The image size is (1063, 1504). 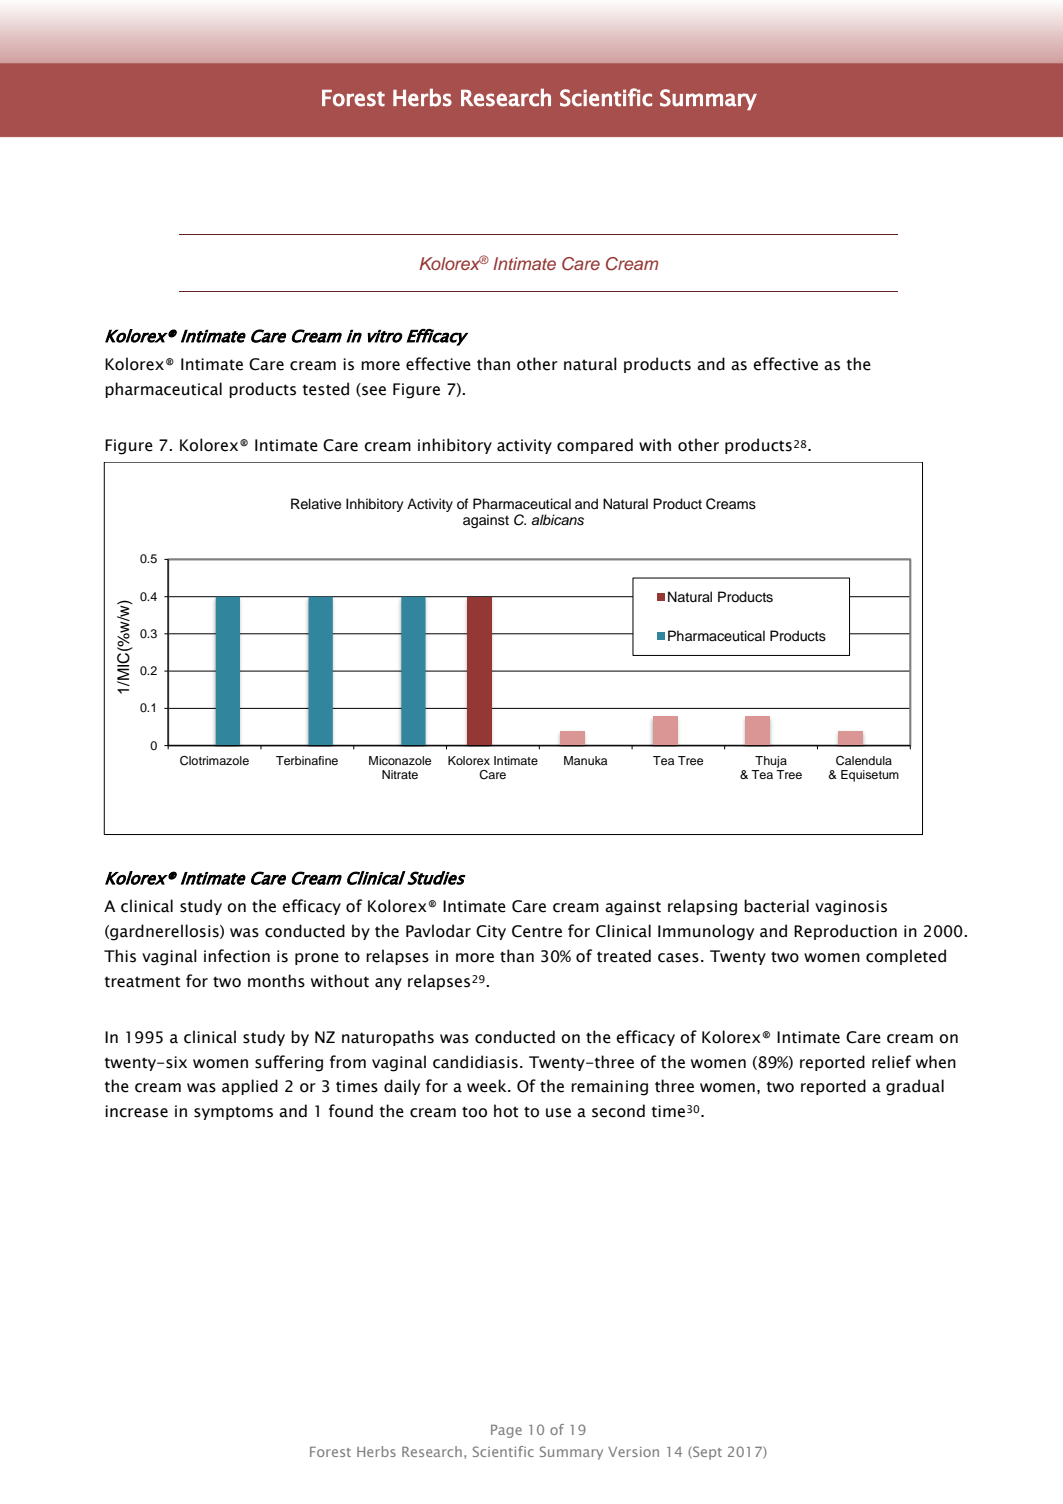 I want to click on vaginosis, so click(x=851, y=908).
